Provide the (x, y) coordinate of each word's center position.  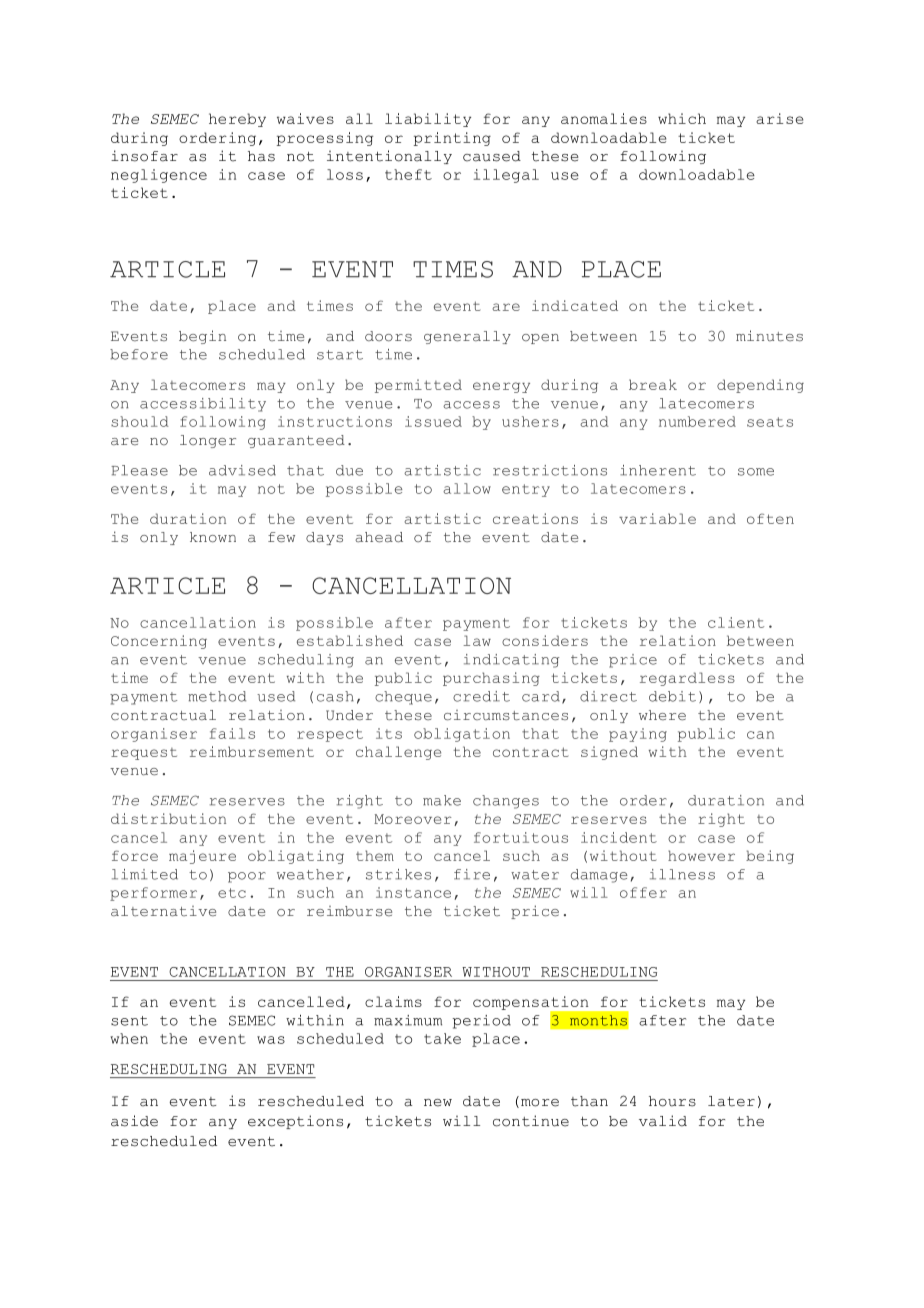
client (736, 622)
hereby (237, 120)
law (477, 640)
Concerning (159, 642)
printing (452, 139)
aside (134, 1121)
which (682, 118)
